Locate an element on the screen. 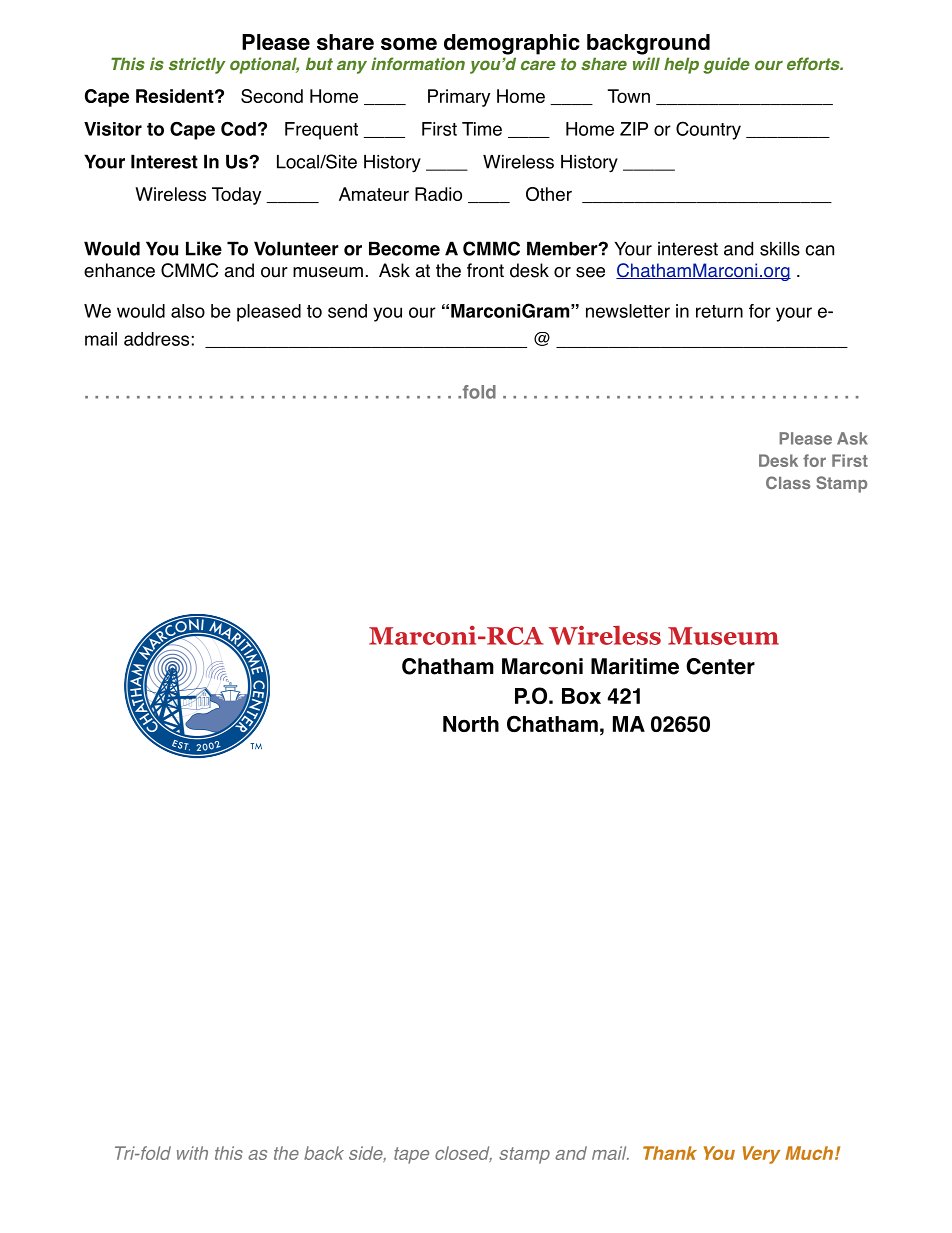  Primary is located at coordinates (459, 98).
